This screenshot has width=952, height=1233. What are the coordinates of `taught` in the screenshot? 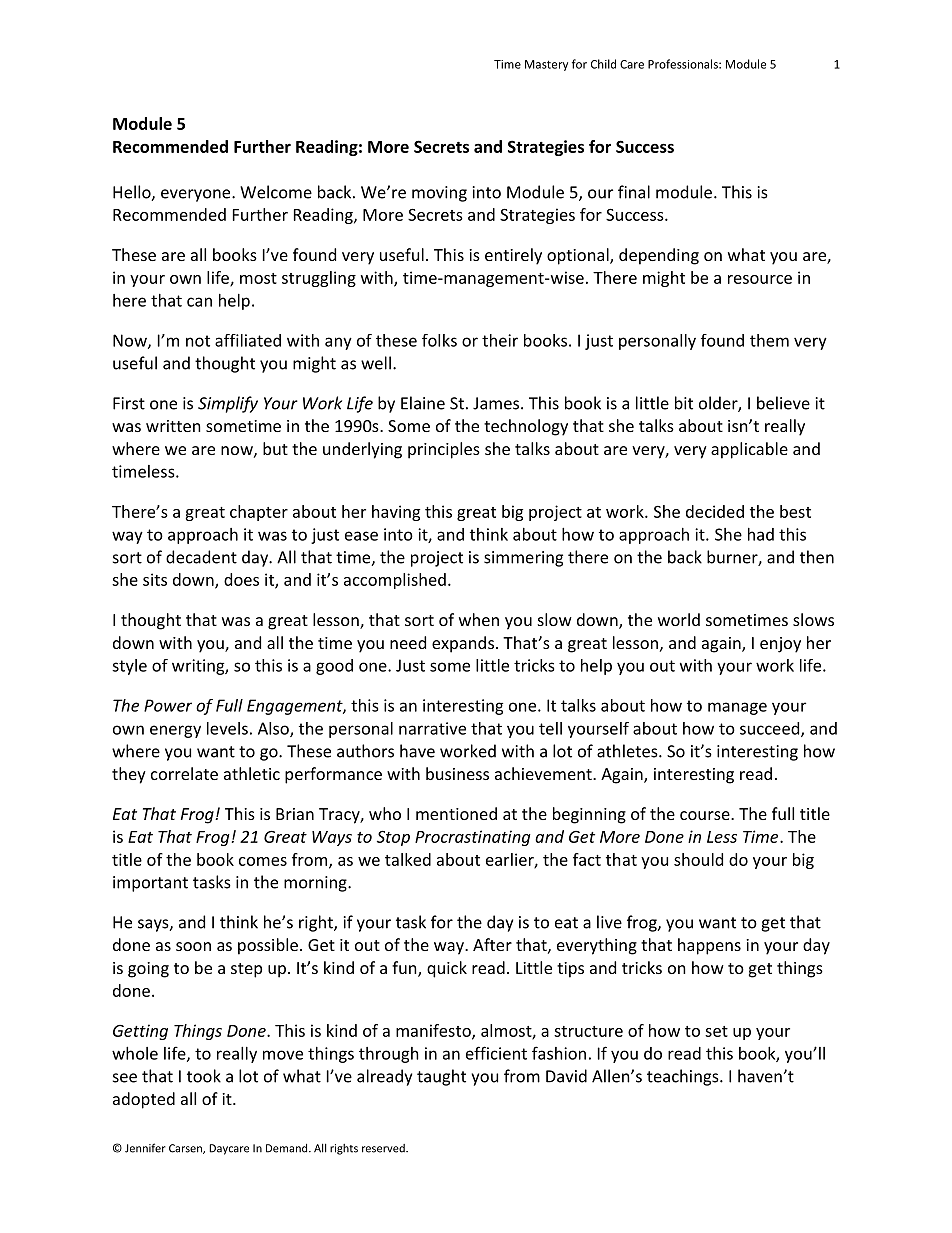 It's located at (441, 1077).
